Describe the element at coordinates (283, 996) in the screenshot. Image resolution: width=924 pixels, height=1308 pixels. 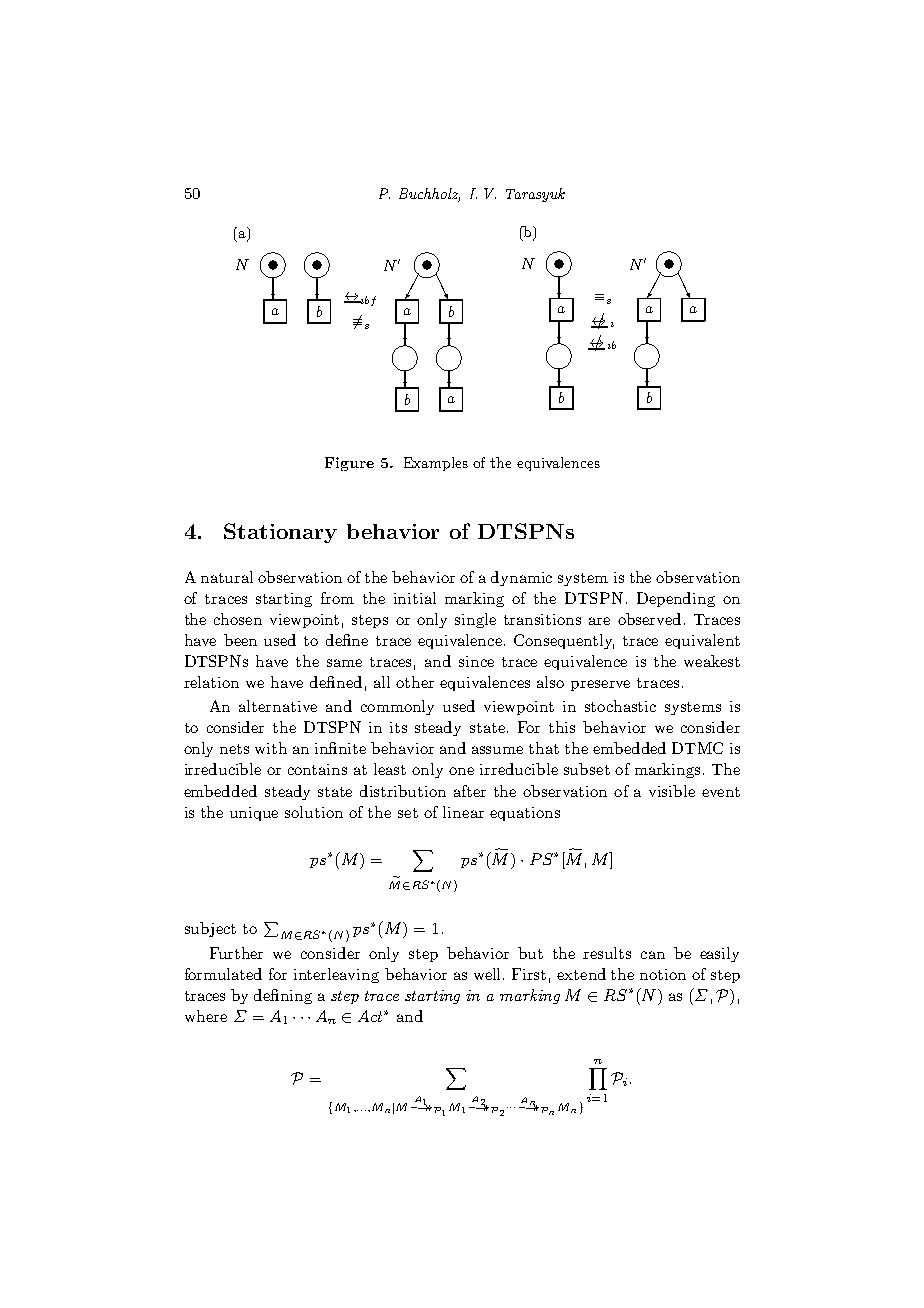
I see `defining` at that location.
